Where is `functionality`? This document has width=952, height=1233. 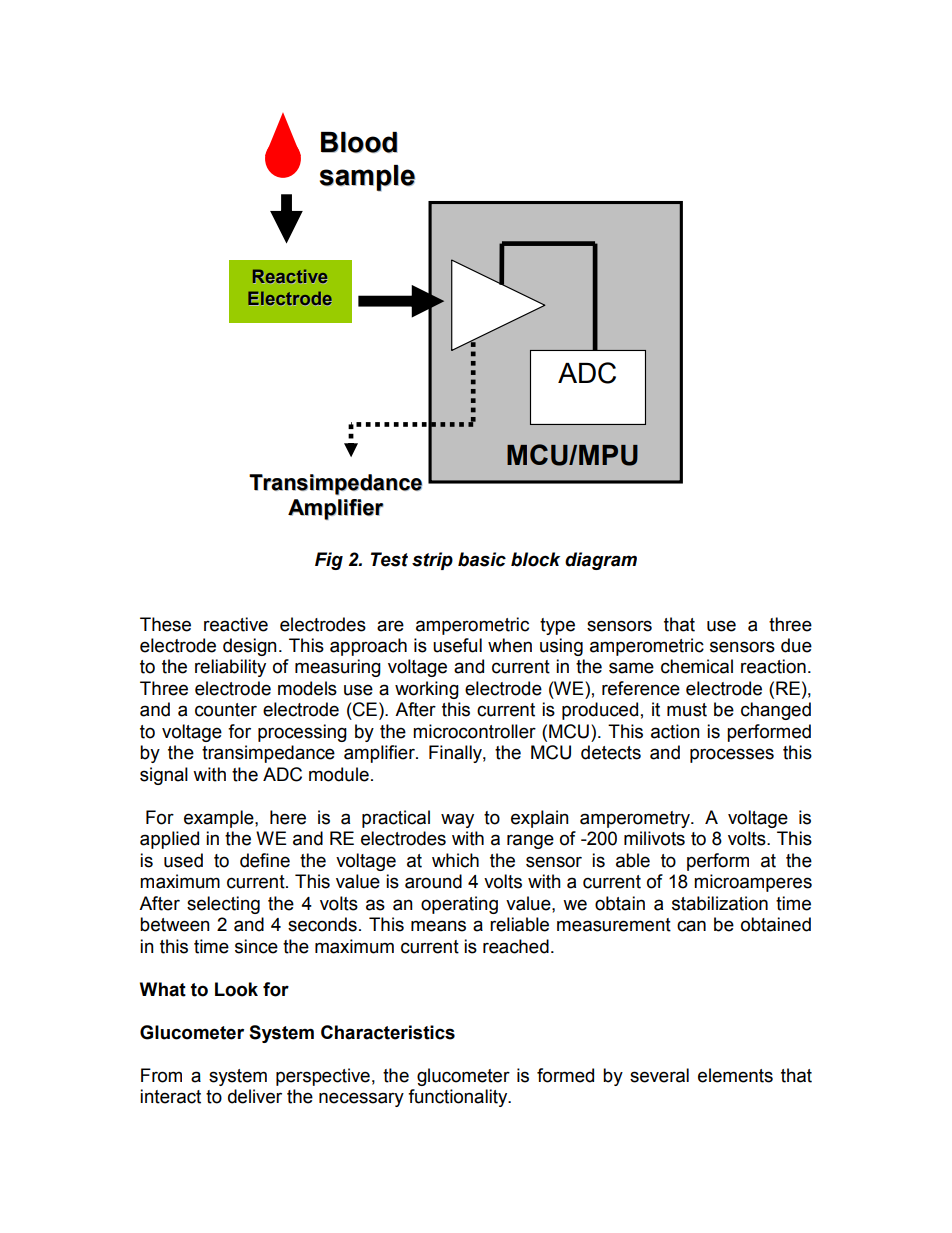 functionality is located at coordinates (459, 1098).
